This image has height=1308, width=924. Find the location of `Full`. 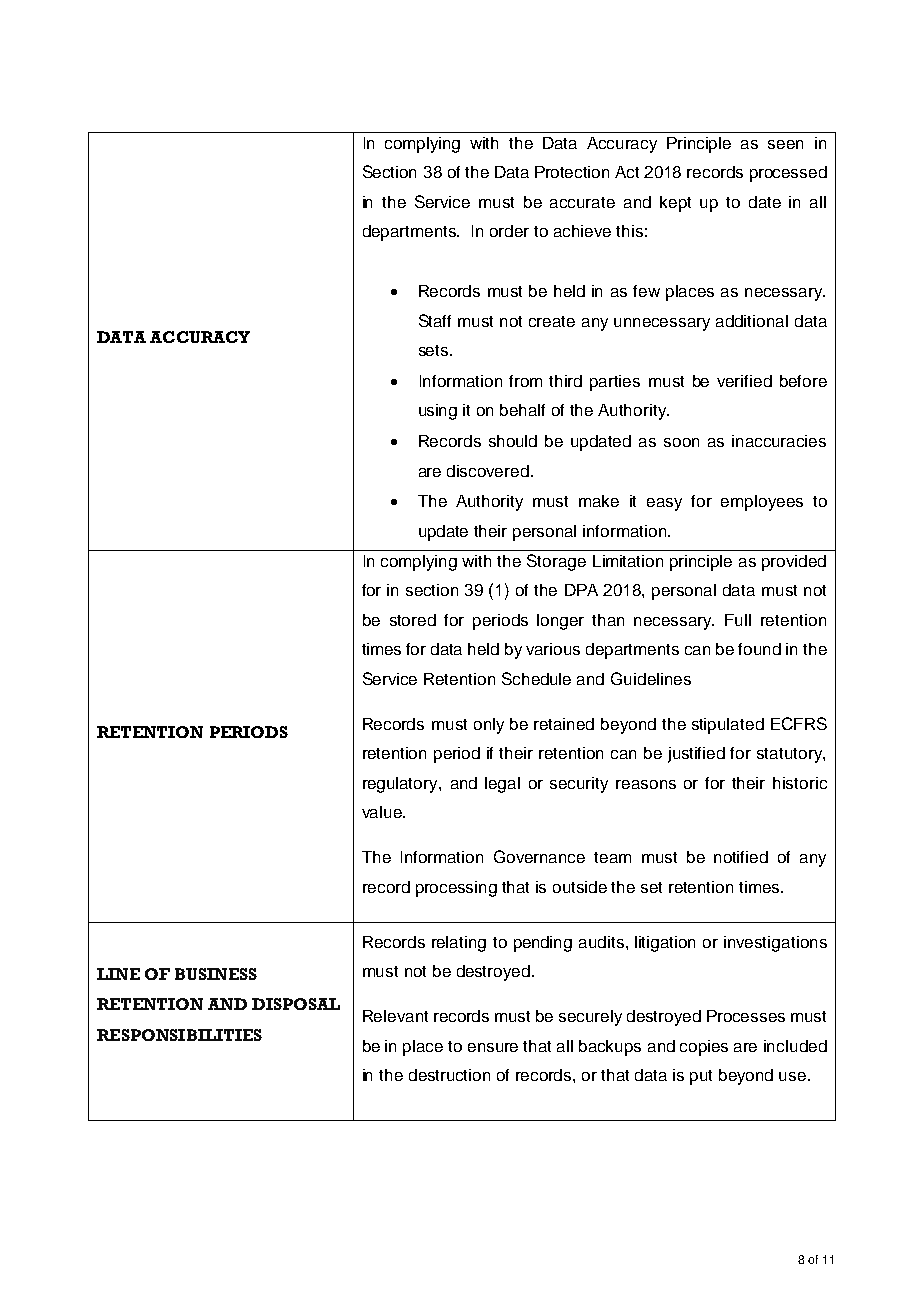

Full is located at coordinates (738, 620).
